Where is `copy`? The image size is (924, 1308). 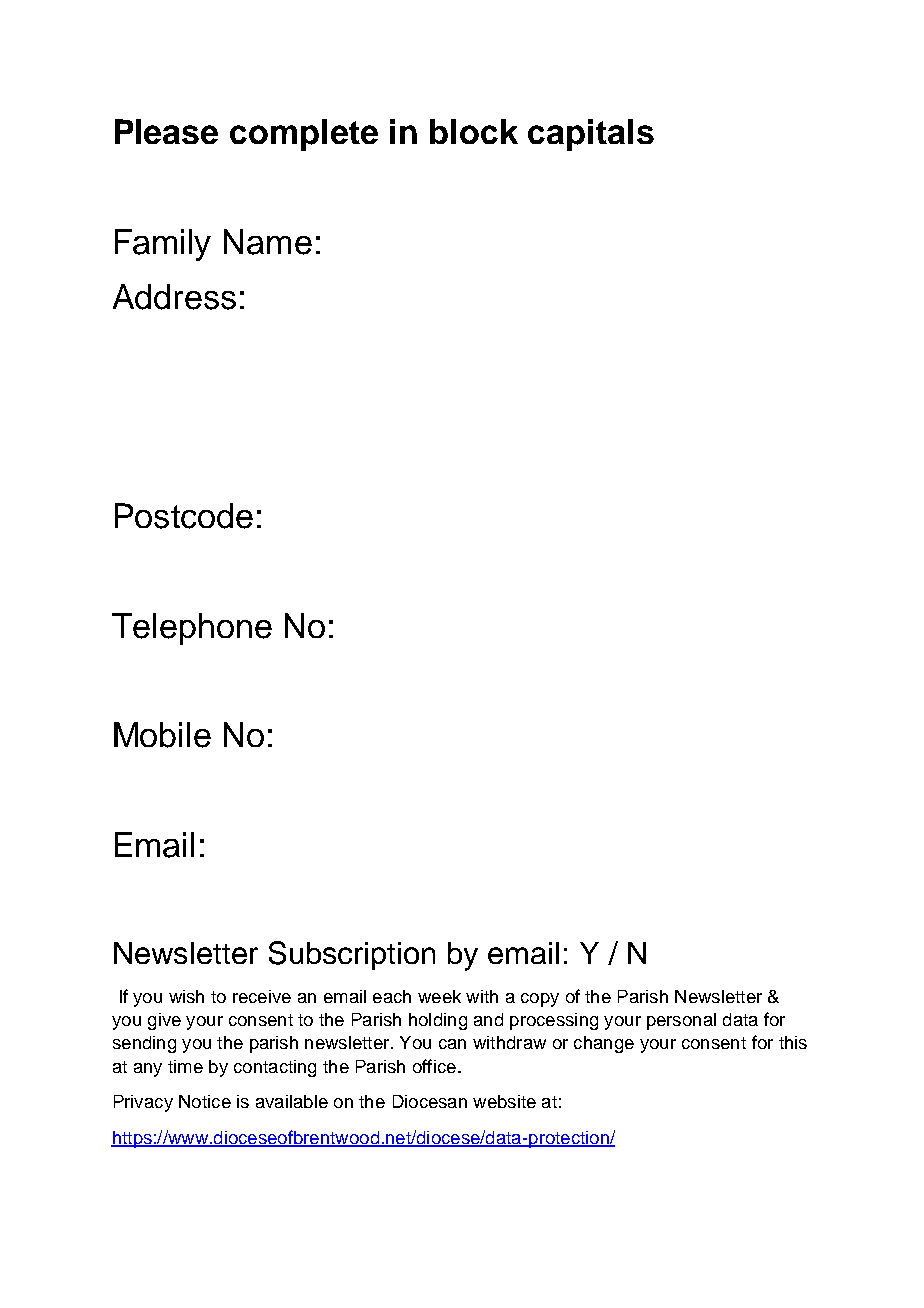
copy is located at coordinates (540, 1000).
